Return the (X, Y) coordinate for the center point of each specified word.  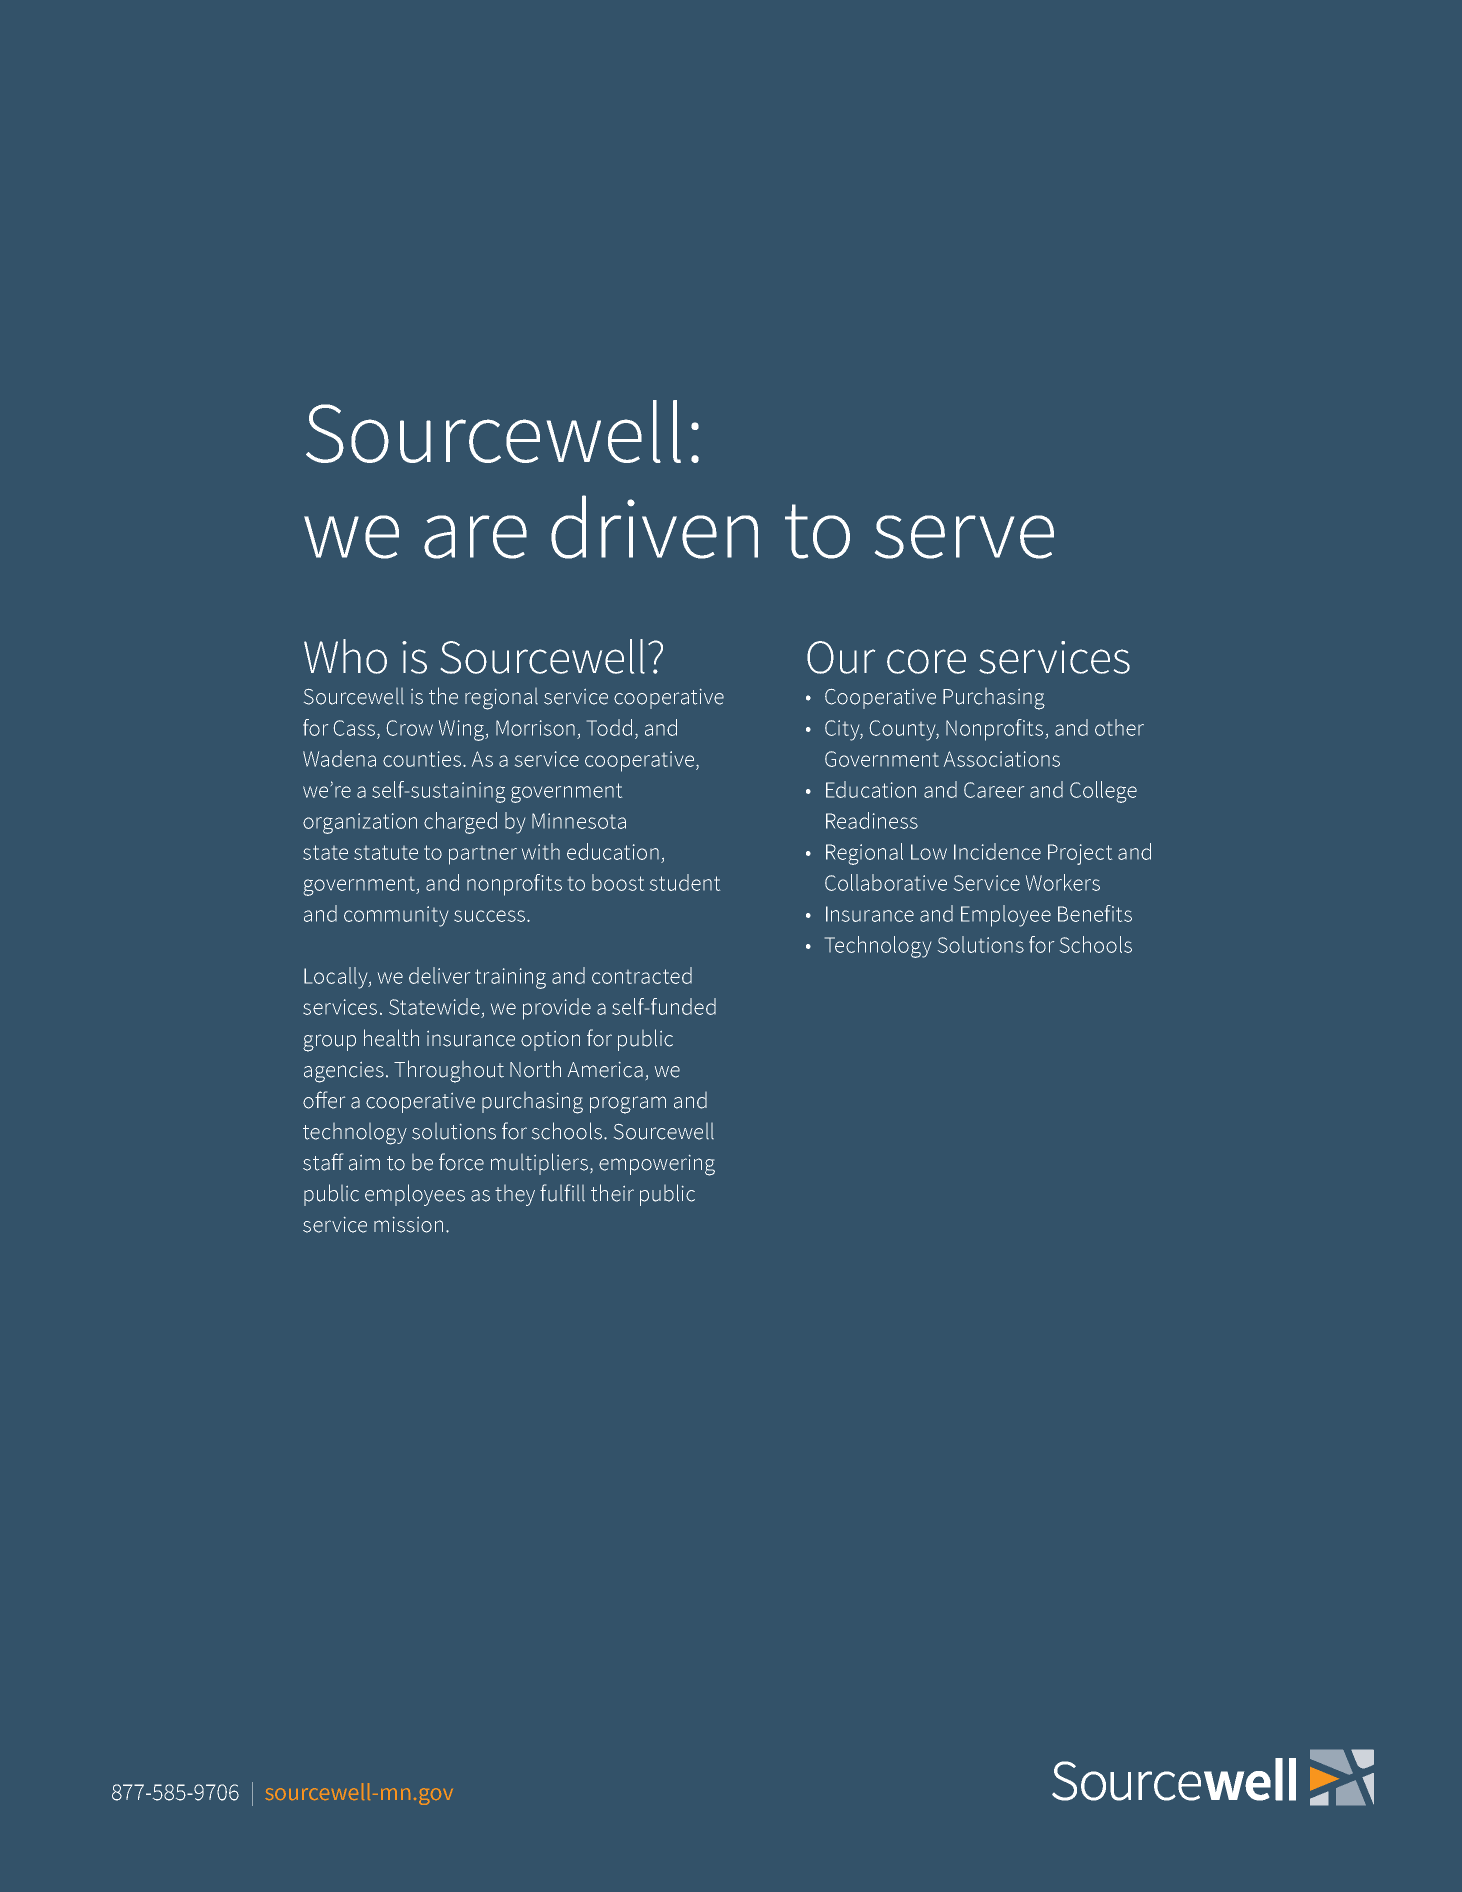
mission (408, 1225)
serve (964, 537)
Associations (1002, 759)
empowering (657, 1165)
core (926, 661)
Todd (609, 727)
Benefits (1095, 913)
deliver (439, 975)
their (612, 1193)
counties (422, 759)
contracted (642, 975)
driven (654, 527)
